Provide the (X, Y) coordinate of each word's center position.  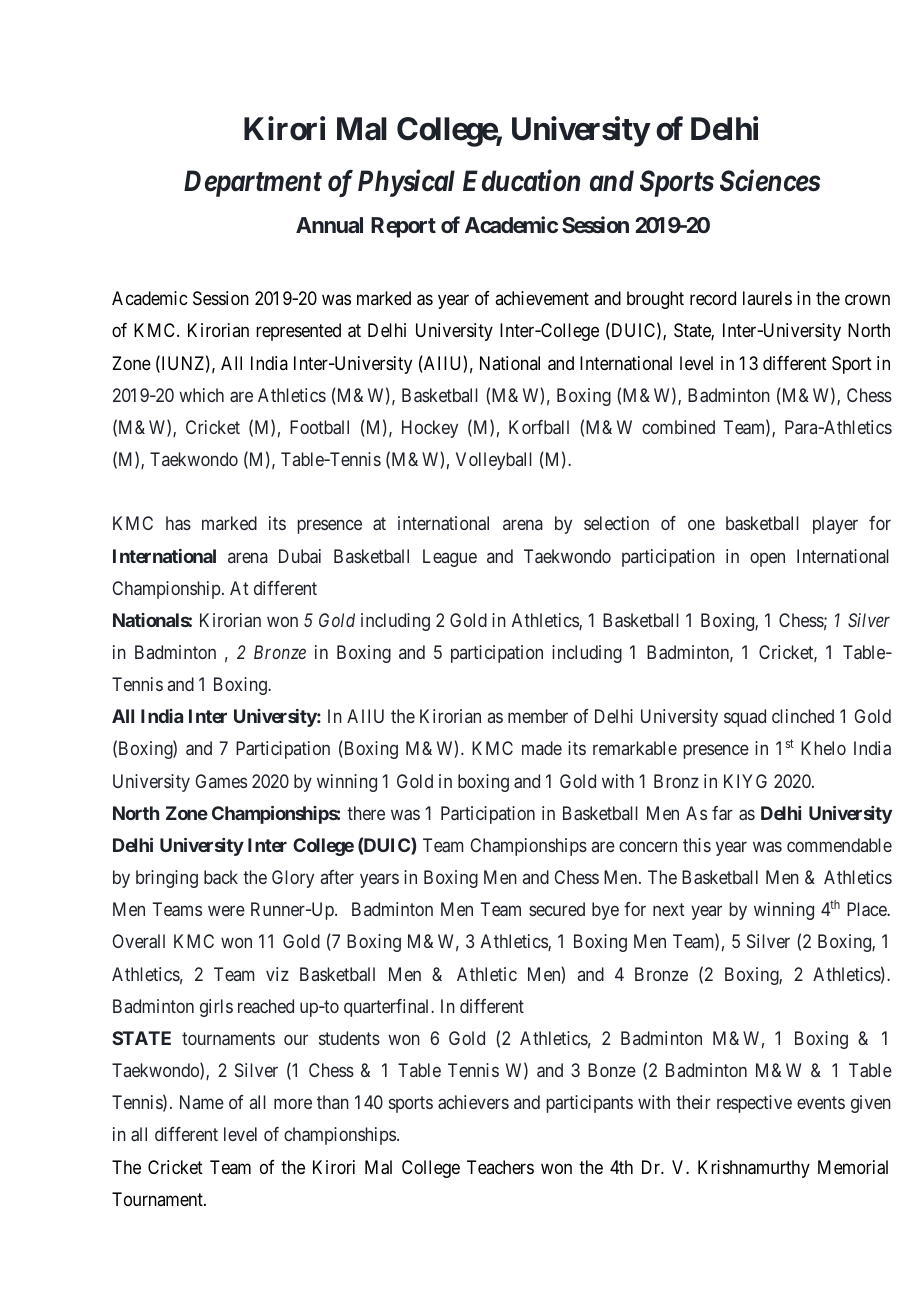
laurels (767, 298)
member (538, 716)
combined (678, 427)
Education (521, 180)
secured (557, 909)
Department (253, 183)
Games (221, 781)
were (226, 911)
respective (754, 1104)
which (201, 395)
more (293, 1104)
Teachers (500, 1167)
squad (745, 718)
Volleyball (494, 461)
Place (868, 909)
